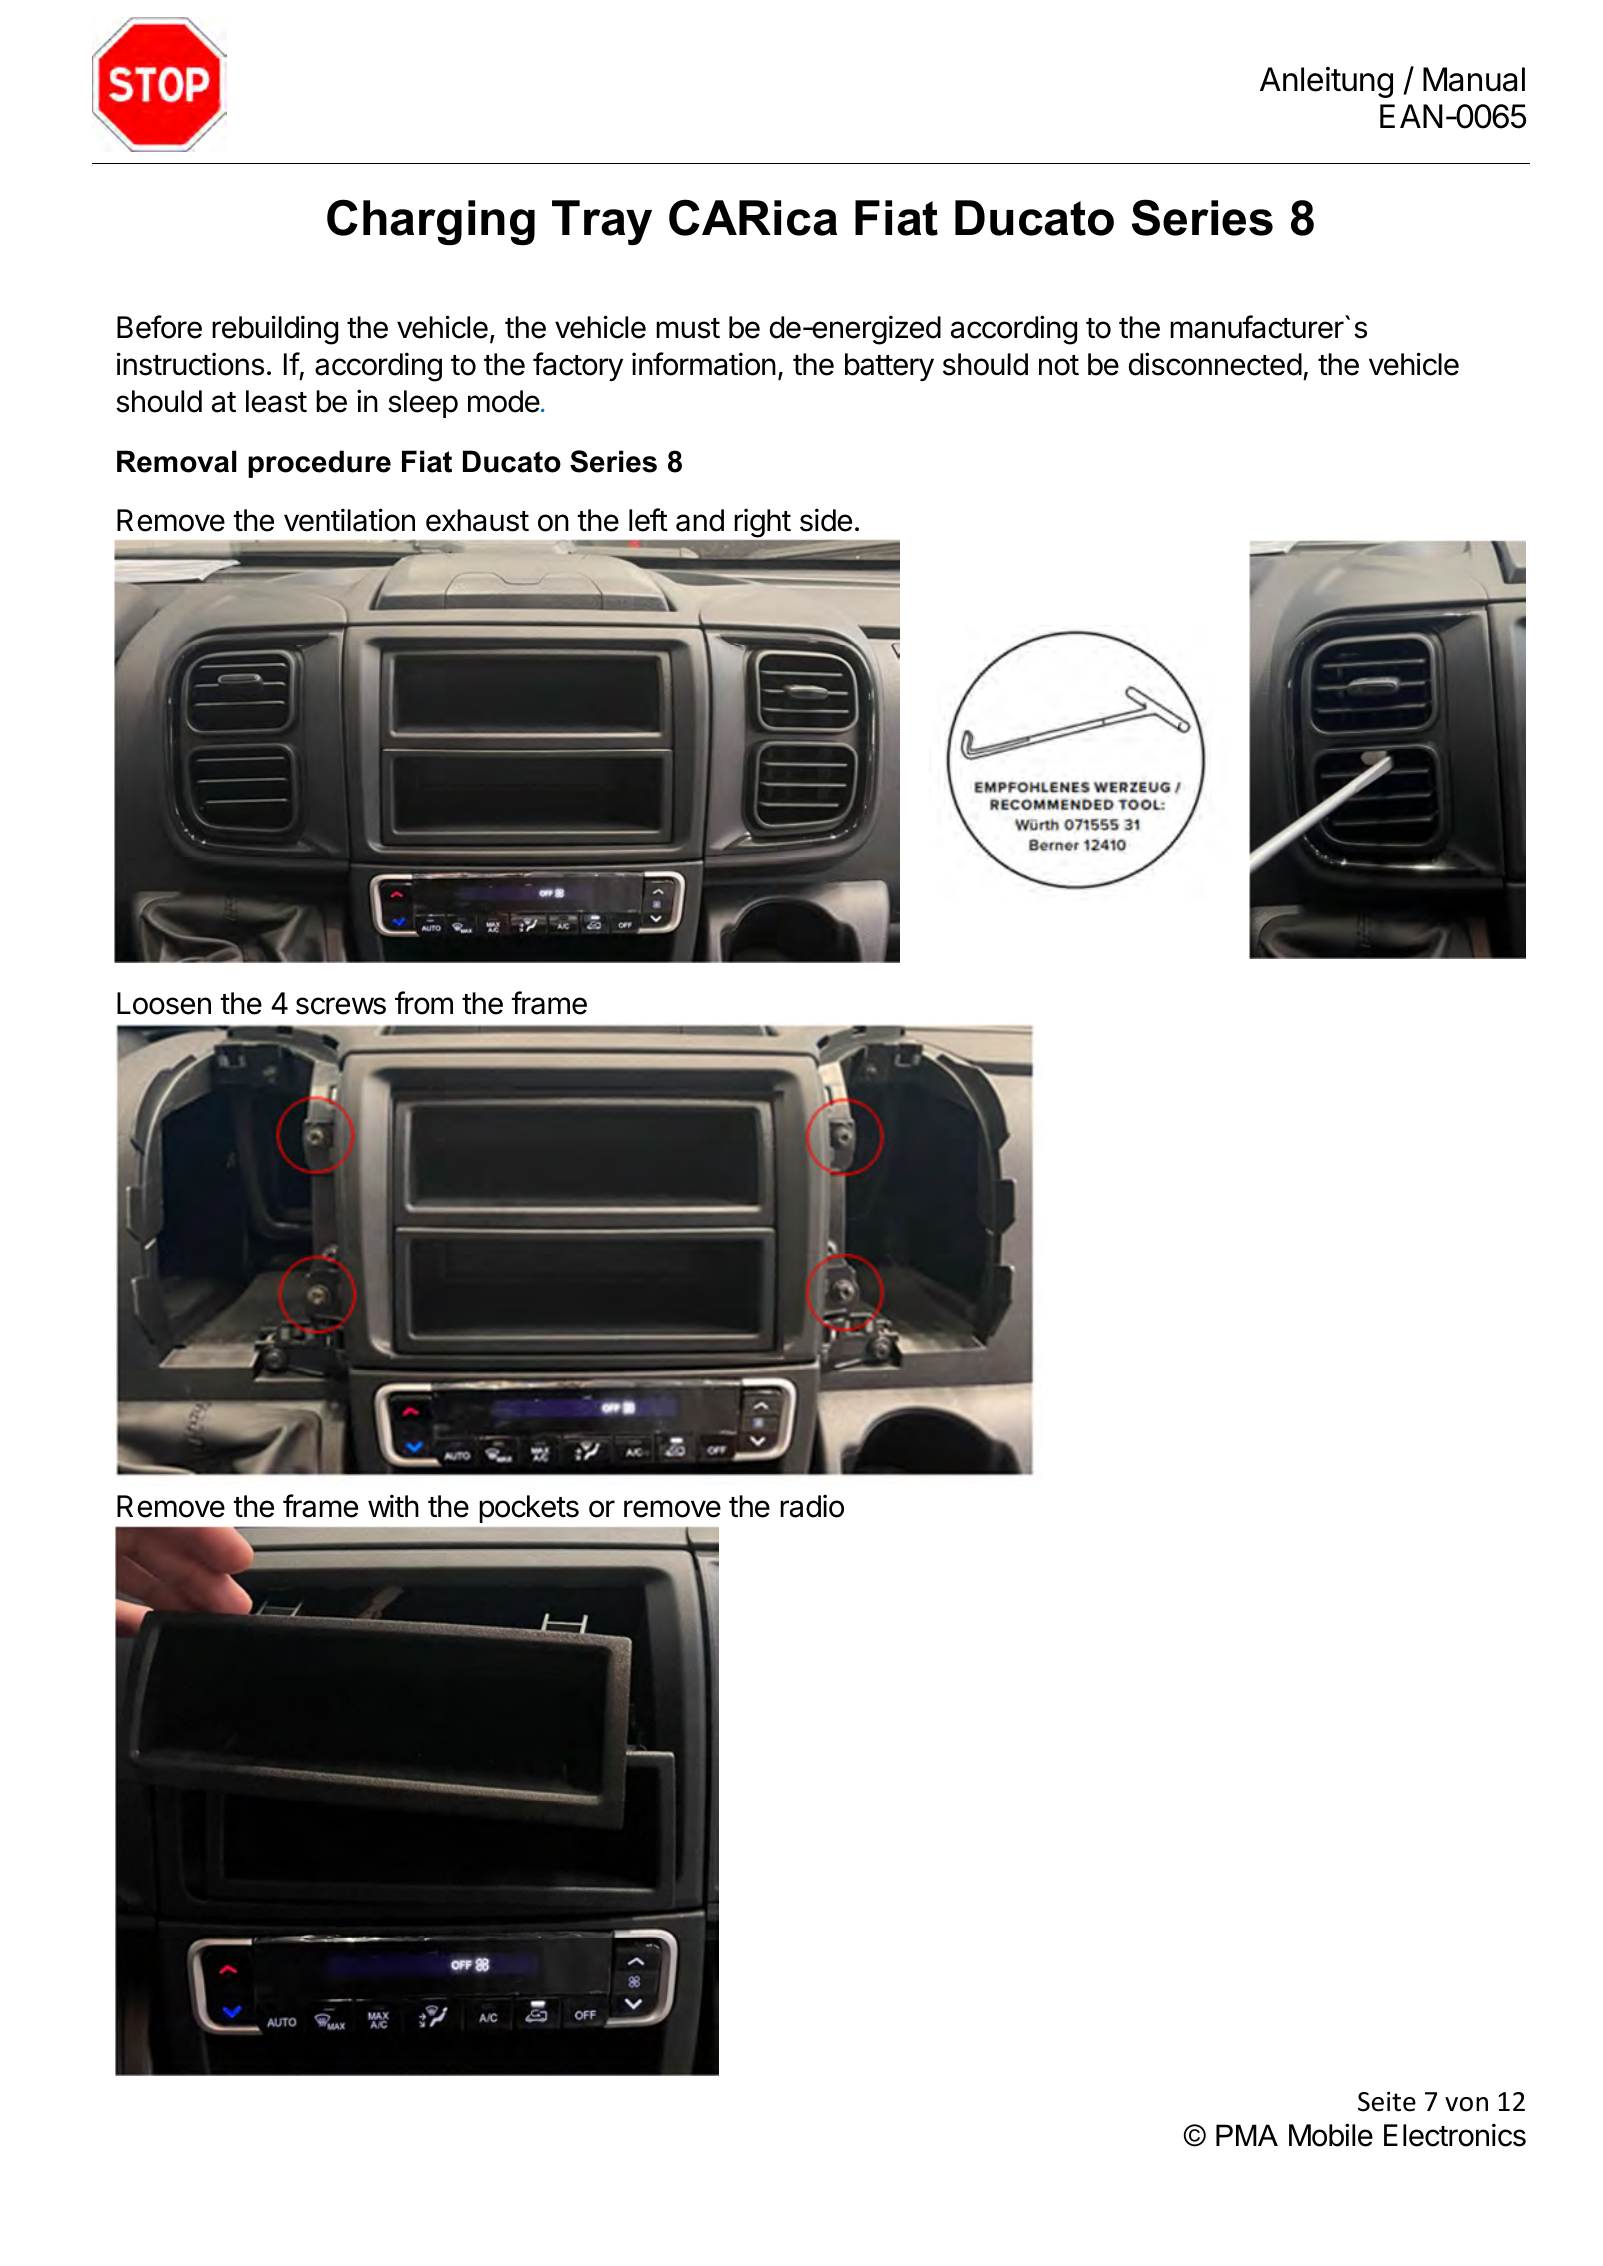 The height and width of the page is (2266, 1603). I want to click on screws, so click(341, 1006).
